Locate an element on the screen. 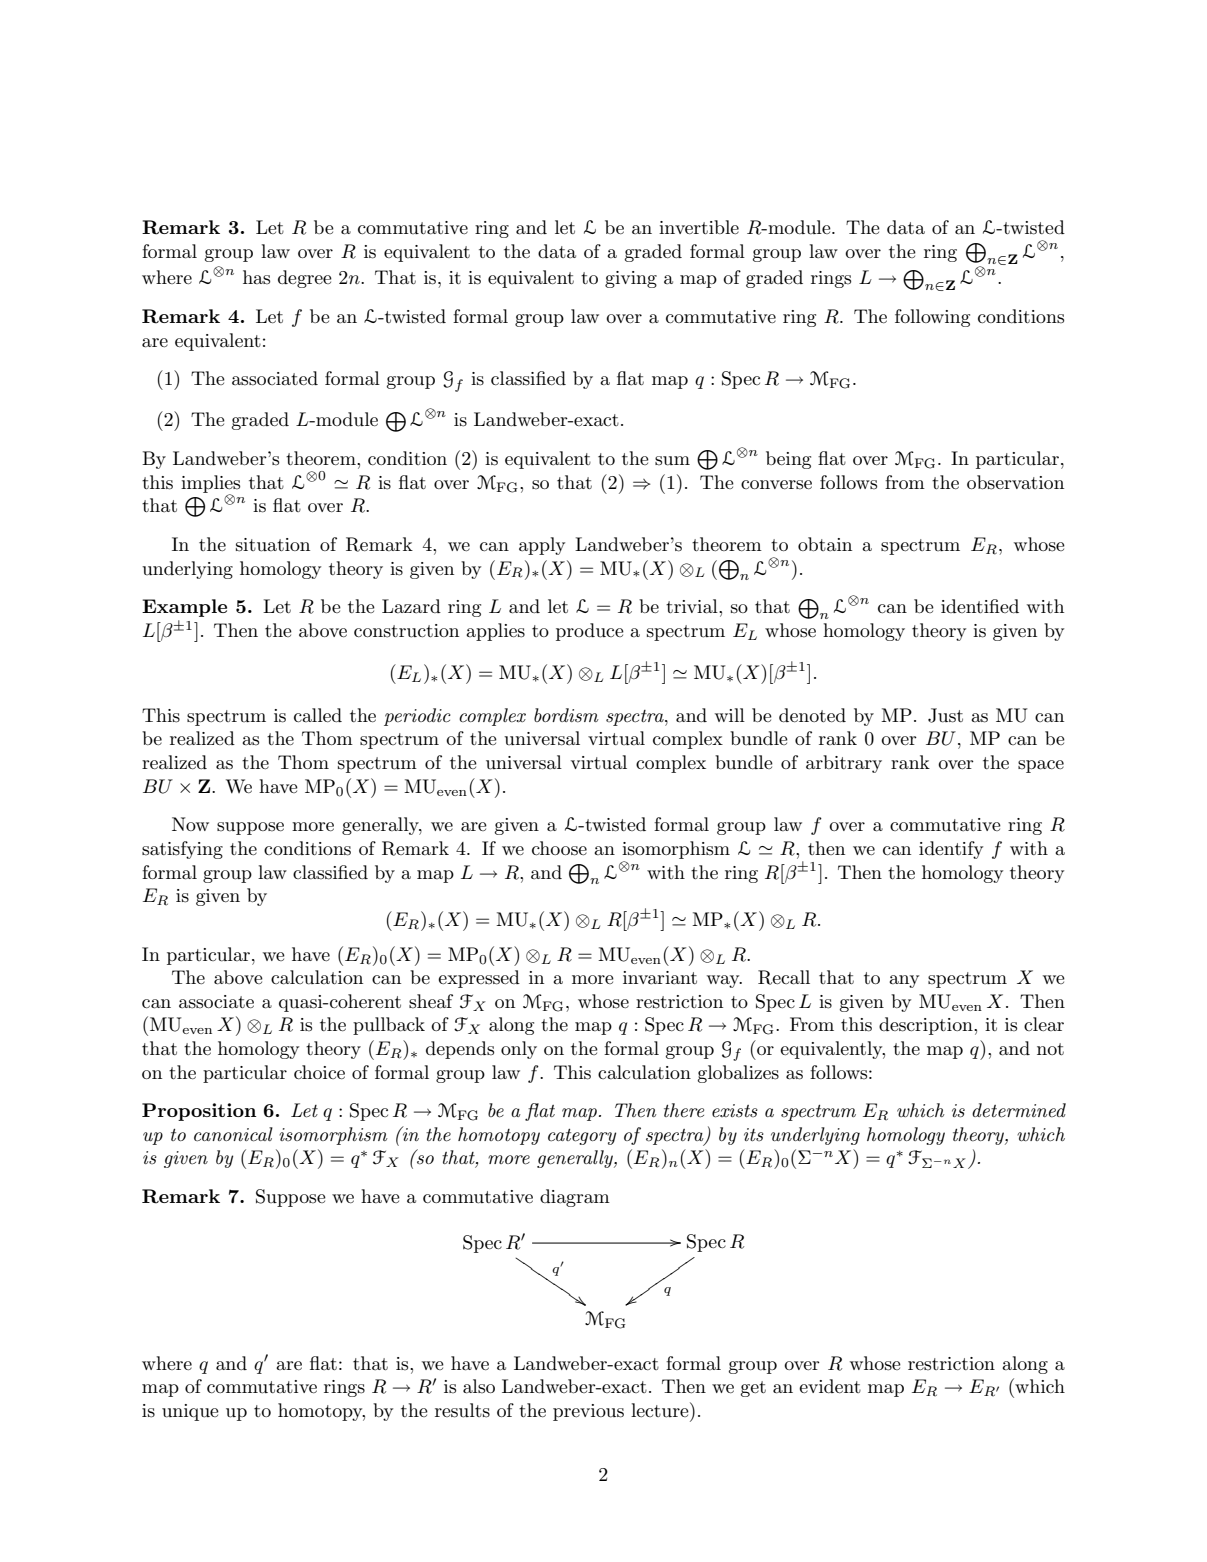 This screenshot has width=1207, height=1562. degree is located at coordinates (305, 279).
